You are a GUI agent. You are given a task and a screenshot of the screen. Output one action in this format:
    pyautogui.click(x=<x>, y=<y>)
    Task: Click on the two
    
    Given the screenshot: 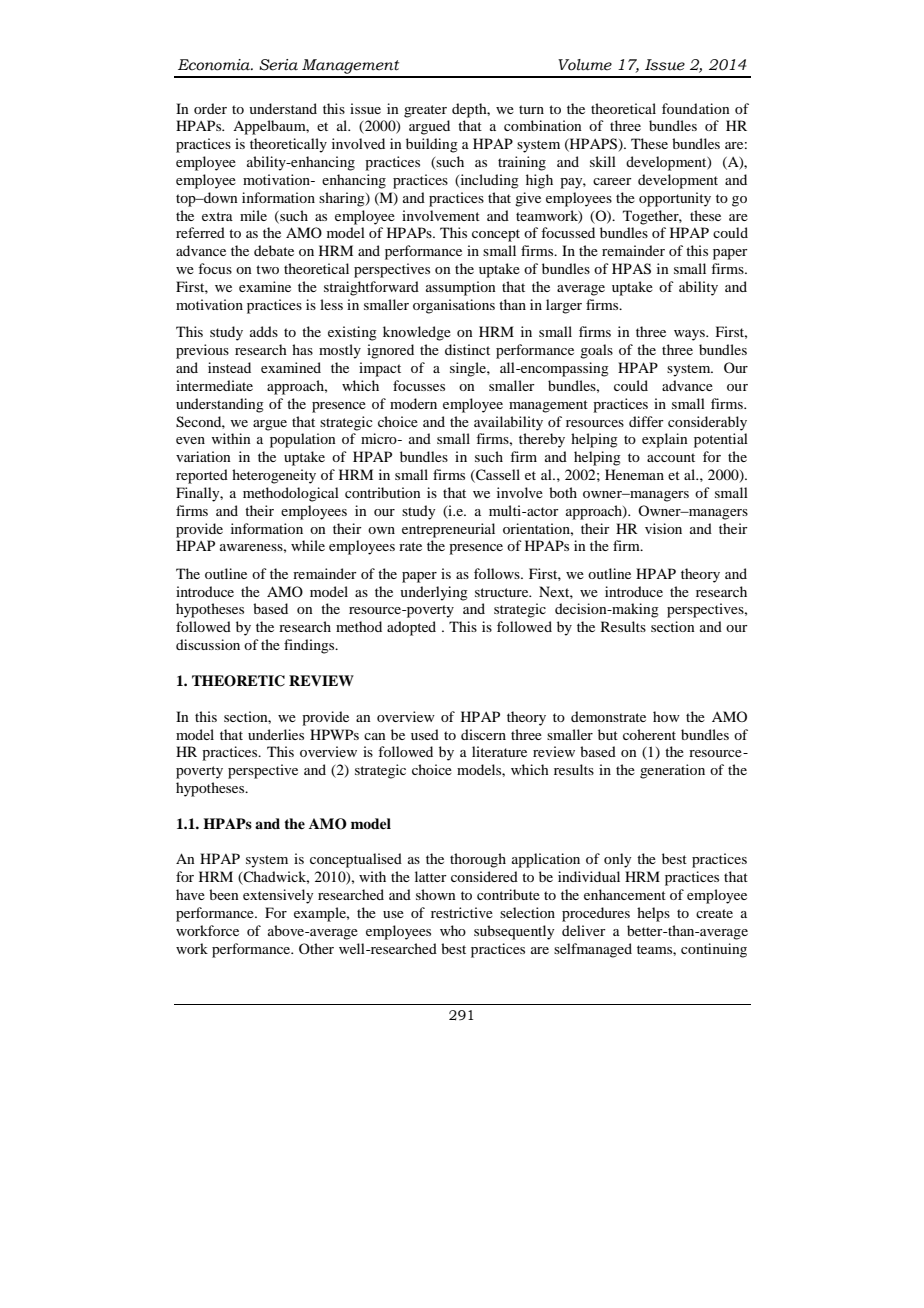 What is the action you would take?
    pyautogui.click(x=267, y=269)
